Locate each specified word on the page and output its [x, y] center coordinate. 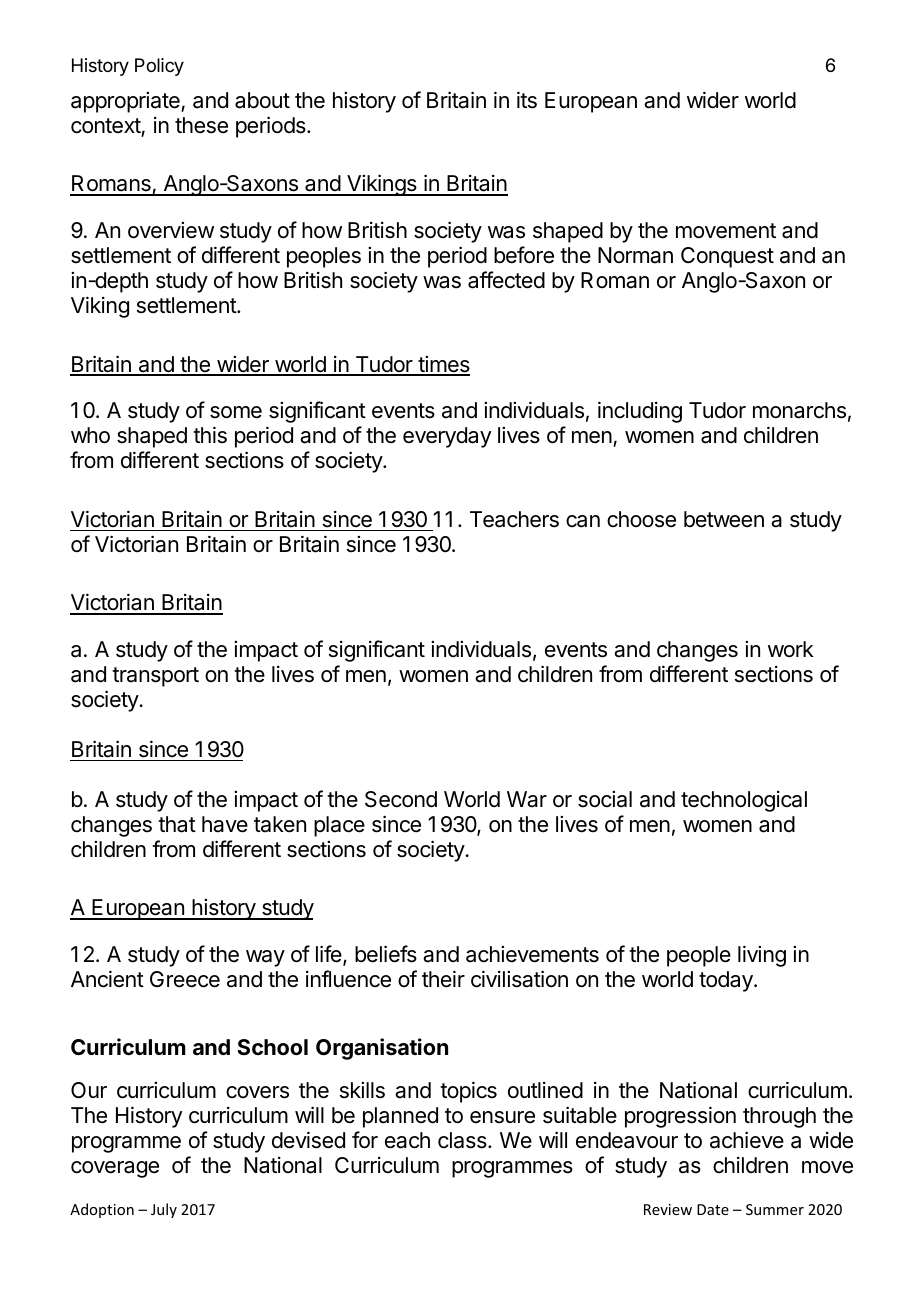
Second [401, 799]
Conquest [727, 257]
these [201, 125]
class [463, 1140]
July [164, 1210]
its [527, 100]
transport [155, 677]
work [791, 649]
